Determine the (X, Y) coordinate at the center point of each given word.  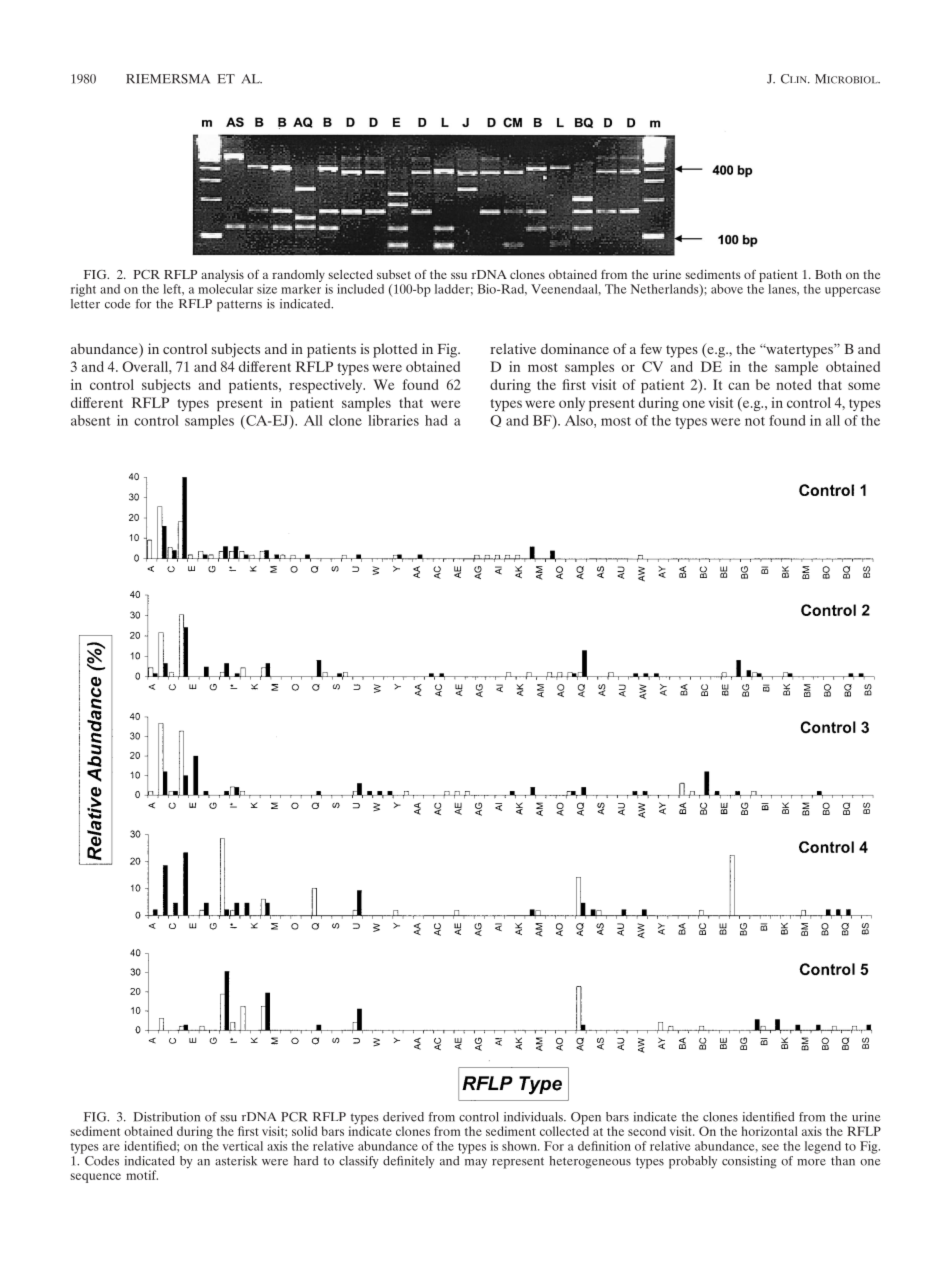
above (727, 289)
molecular (225, 289)
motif (142, 1175)
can (739, 386)
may (476, 1164)
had (436, 420)
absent (90, 420)
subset (394, 274)
